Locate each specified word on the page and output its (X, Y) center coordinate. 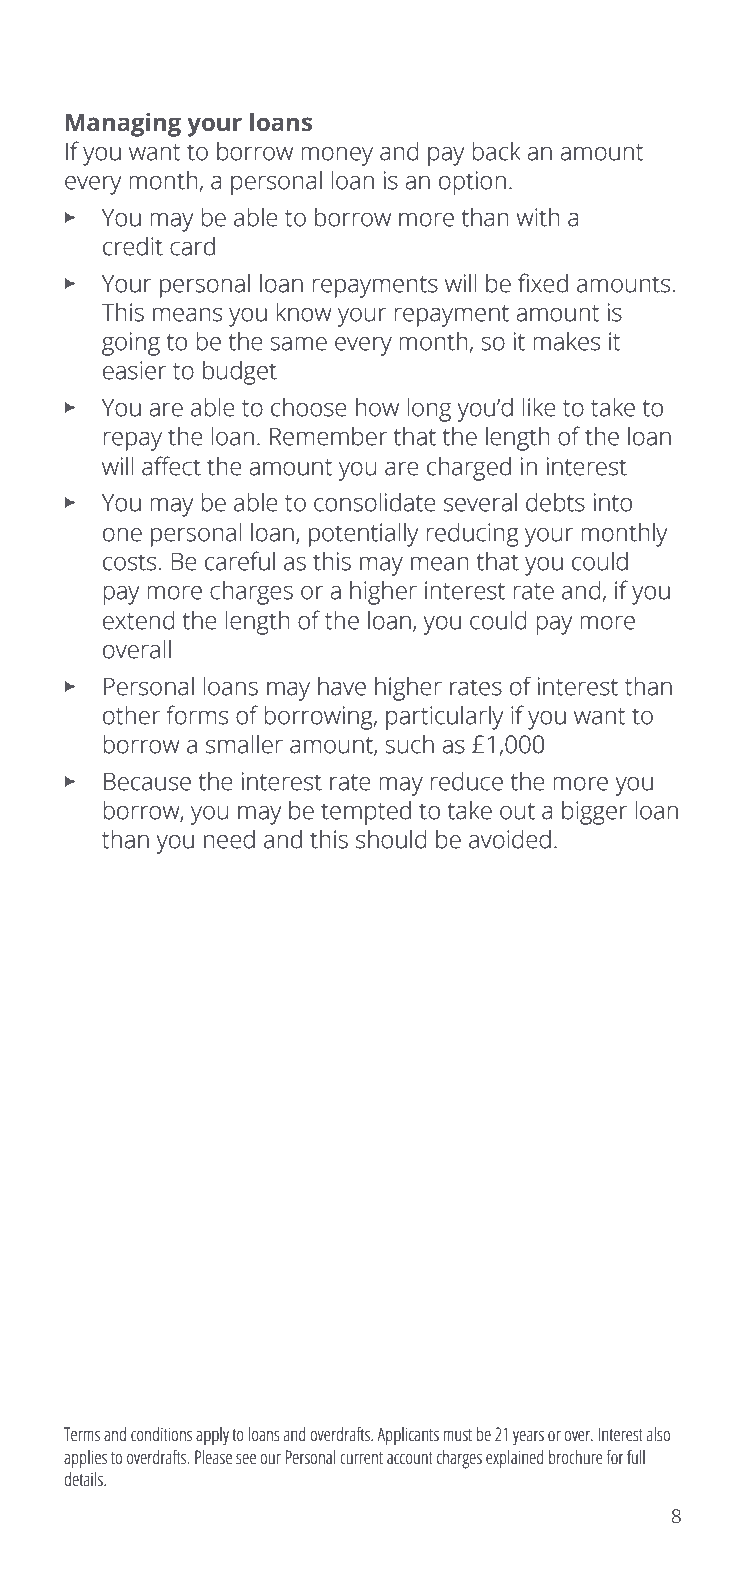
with (538, 217)
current (361, 1458)
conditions (161, 1434)
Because (147, 781)
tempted (366, 812)
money (337, 156)
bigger (594, 812)
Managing (123, 124)
